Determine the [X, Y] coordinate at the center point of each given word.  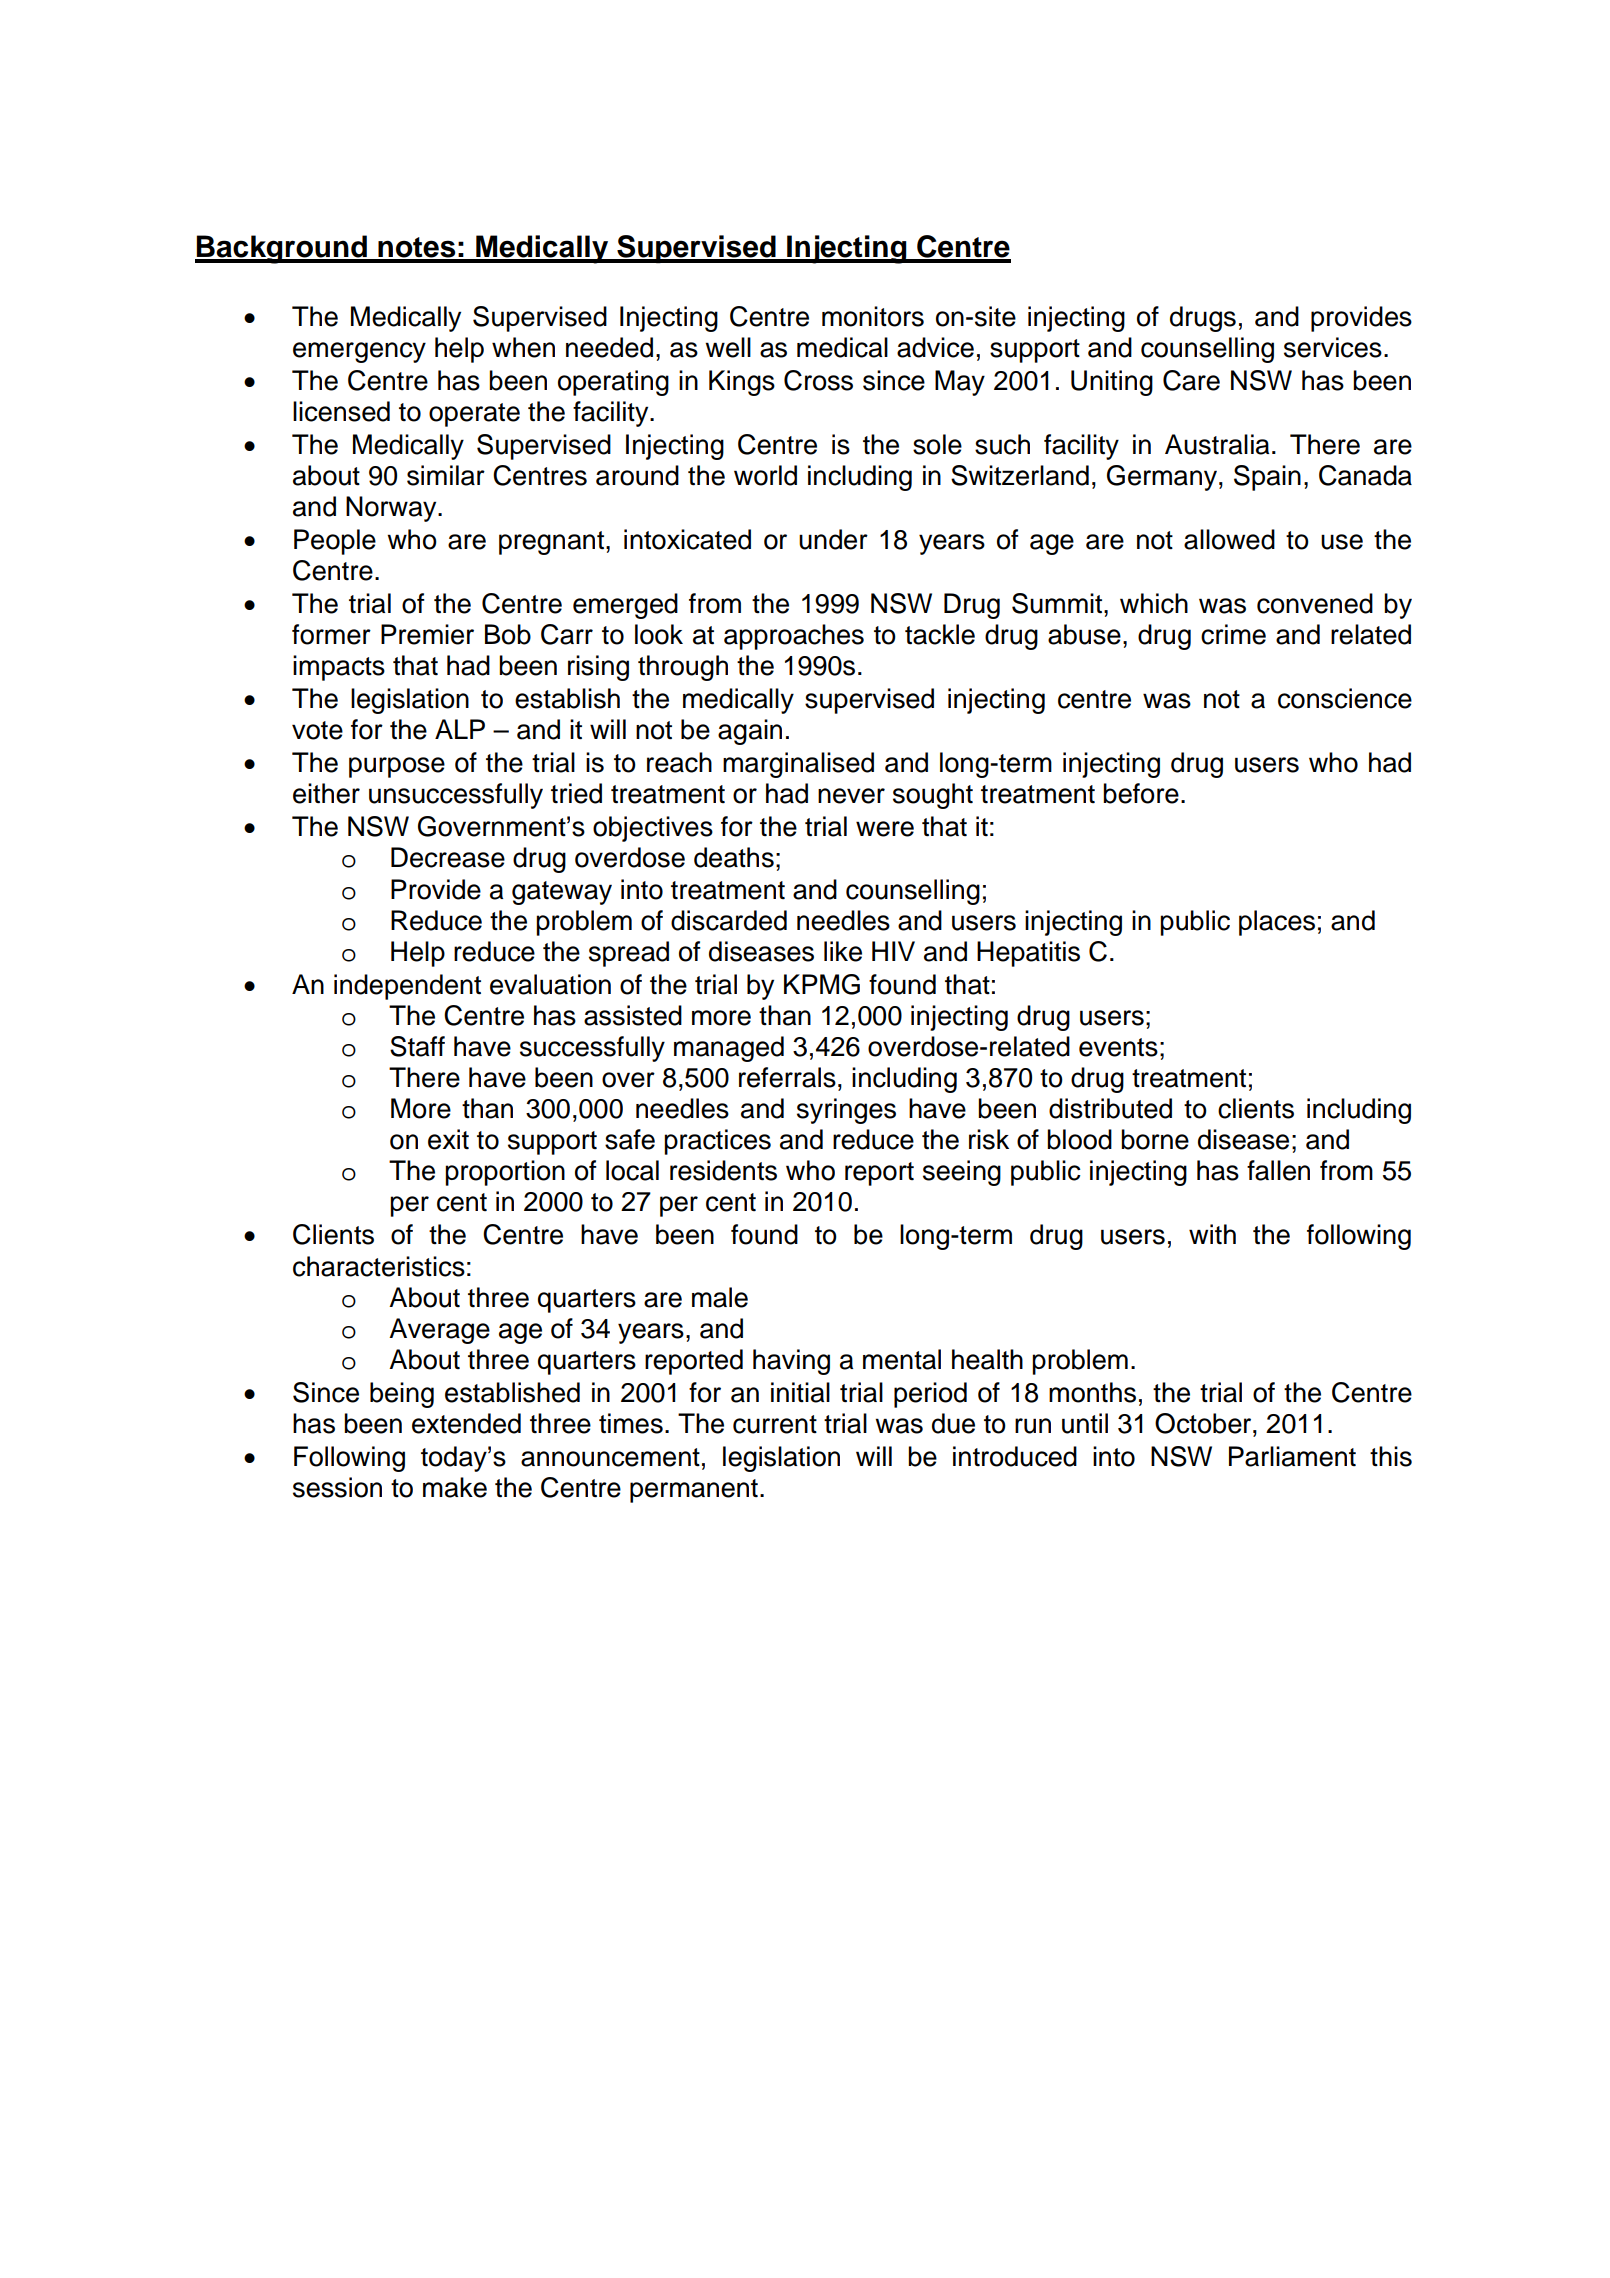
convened [1315, 603]
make [455, 1487]
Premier [427, 634]
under [833, 539]
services [1333, 347]
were [885, 829]
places [1277, 923]
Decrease [448, 857]
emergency [359, 352]
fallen [1278, 1170]
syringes [846, 1111]
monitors [873, 316]
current [775, 1424]
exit [448, 1139]
